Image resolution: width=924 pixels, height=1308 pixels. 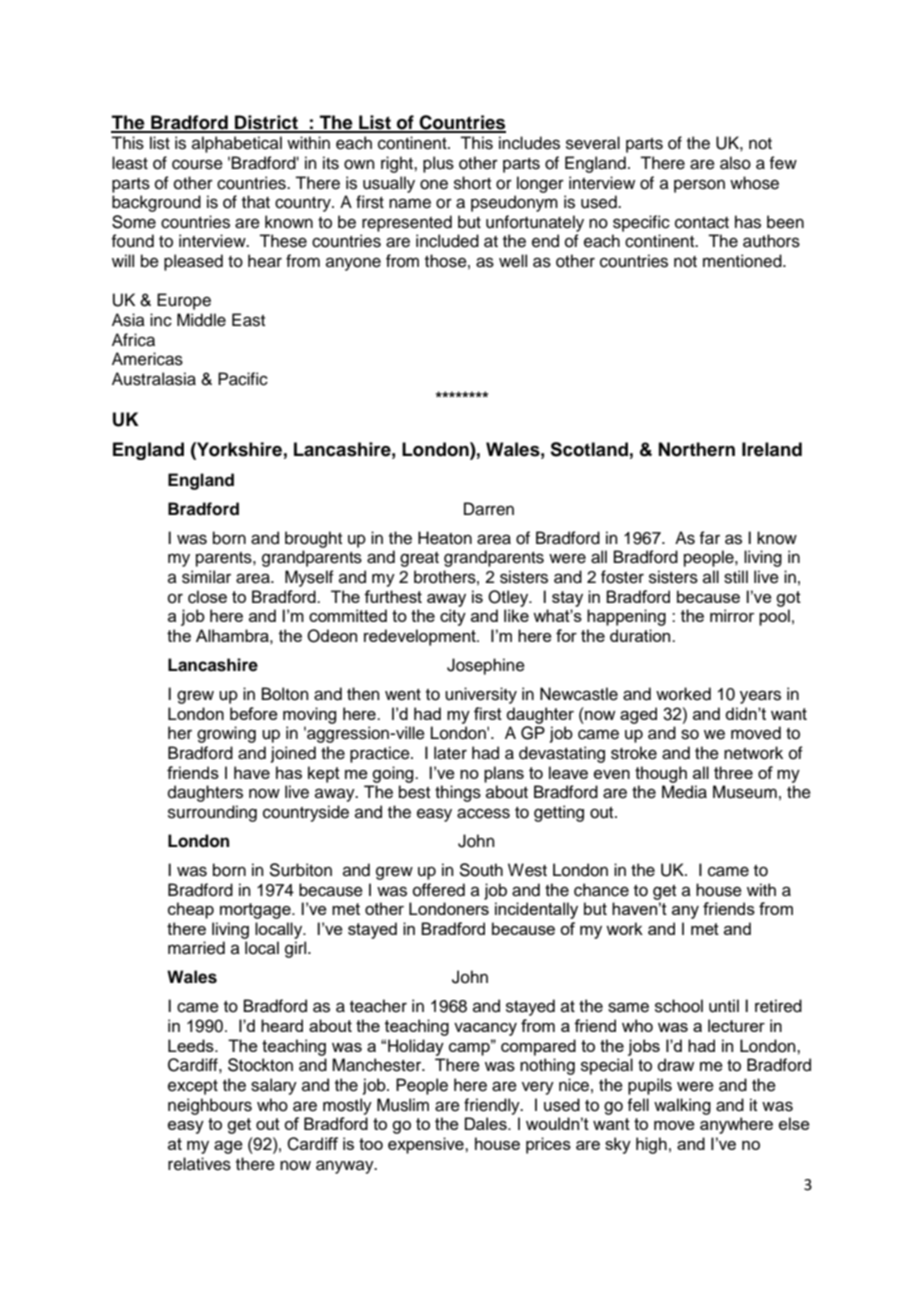 What do you see at coordinates (682, 1106) in the screenshot?
I see `walking` at bounding box center [682, 1106].
